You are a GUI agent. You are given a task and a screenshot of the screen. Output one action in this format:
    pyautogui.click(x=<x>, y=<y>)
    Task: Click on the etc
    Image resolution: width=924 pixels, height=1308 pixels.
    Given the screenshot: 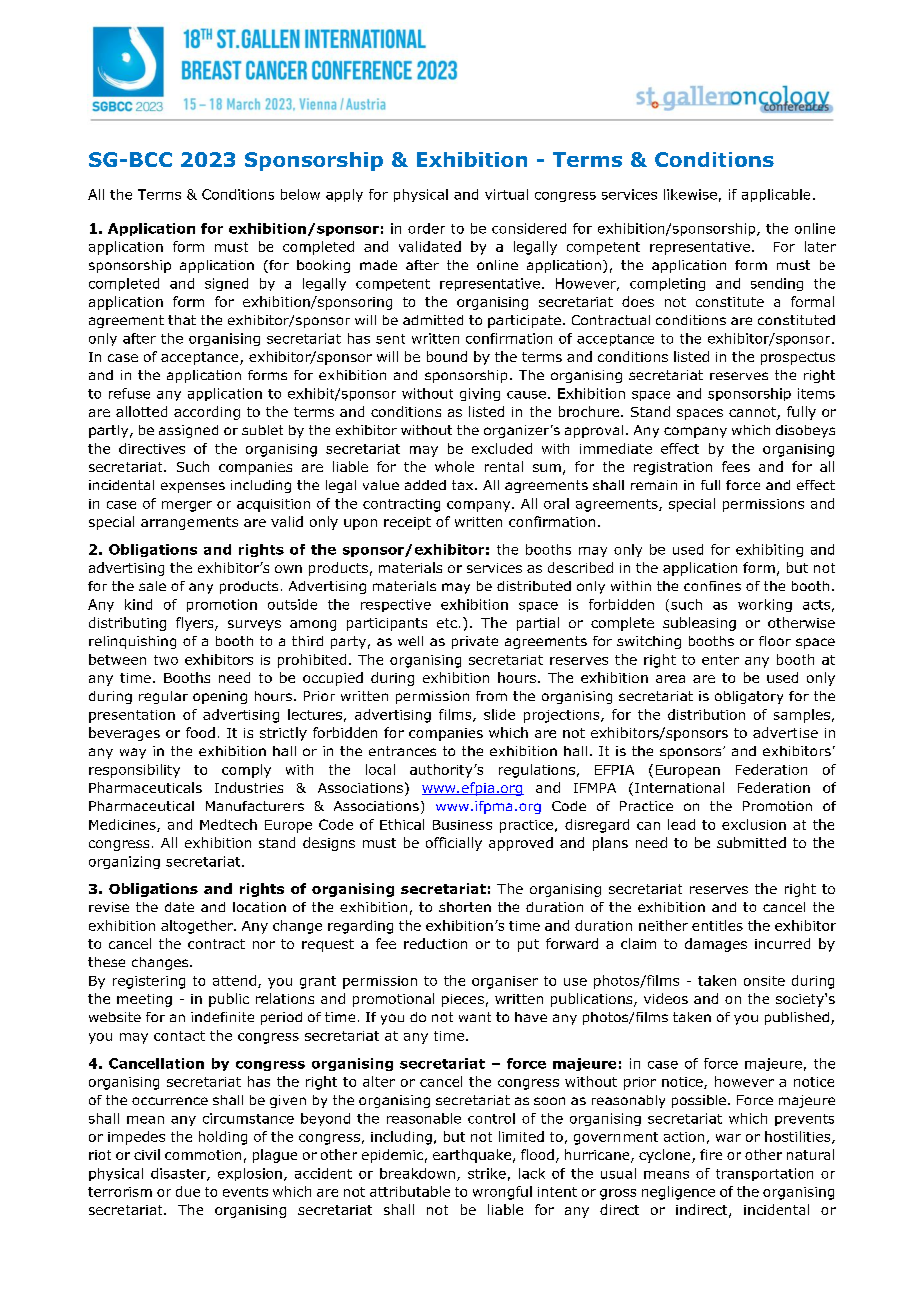 What is the action you would take?
    pyautogui.click(x=447, y=623)
